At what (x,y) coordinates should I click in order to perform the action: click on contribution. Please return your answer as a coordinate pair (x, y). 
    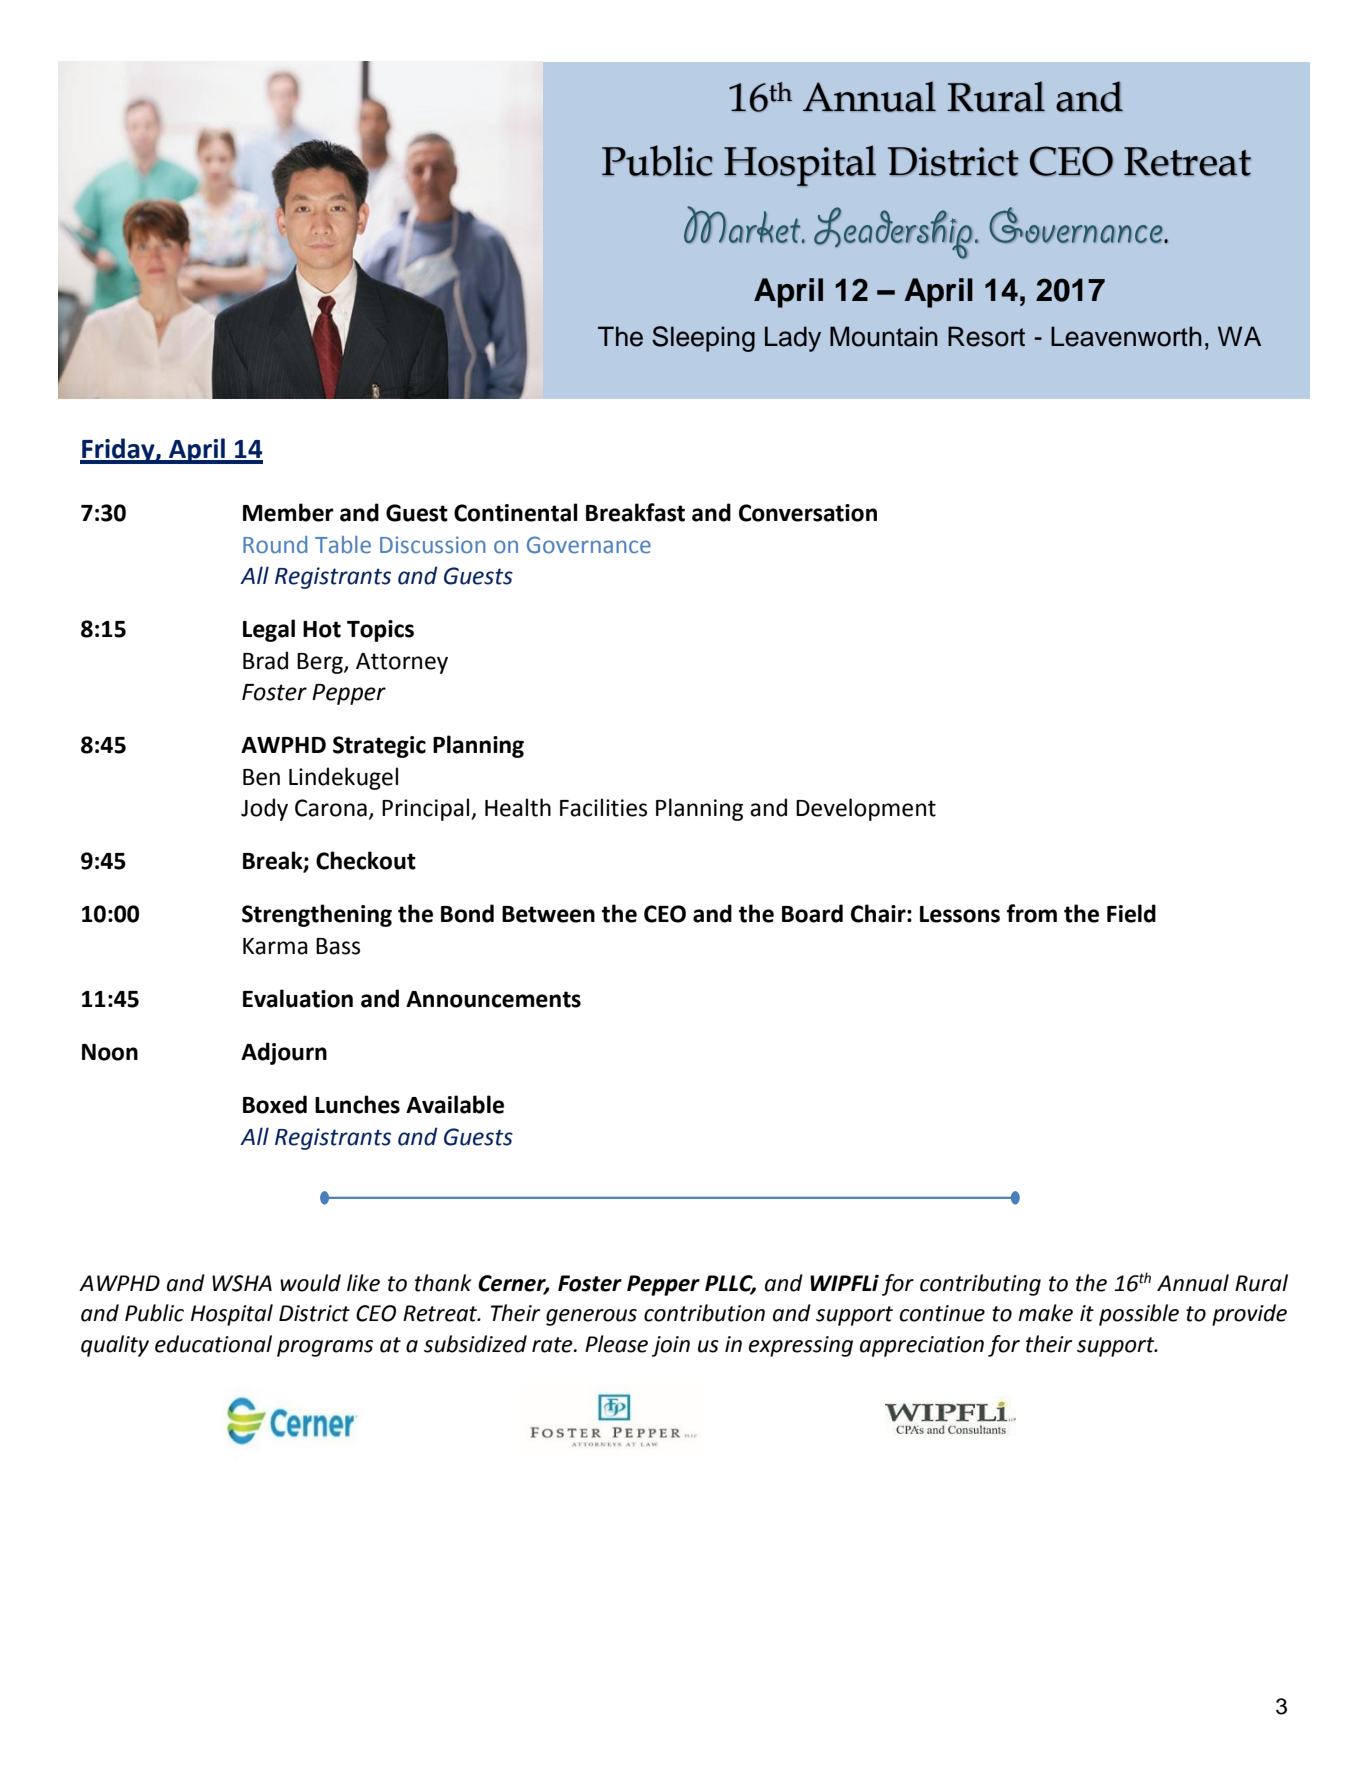
    Looking at the image, I should click on (704, 1313).
